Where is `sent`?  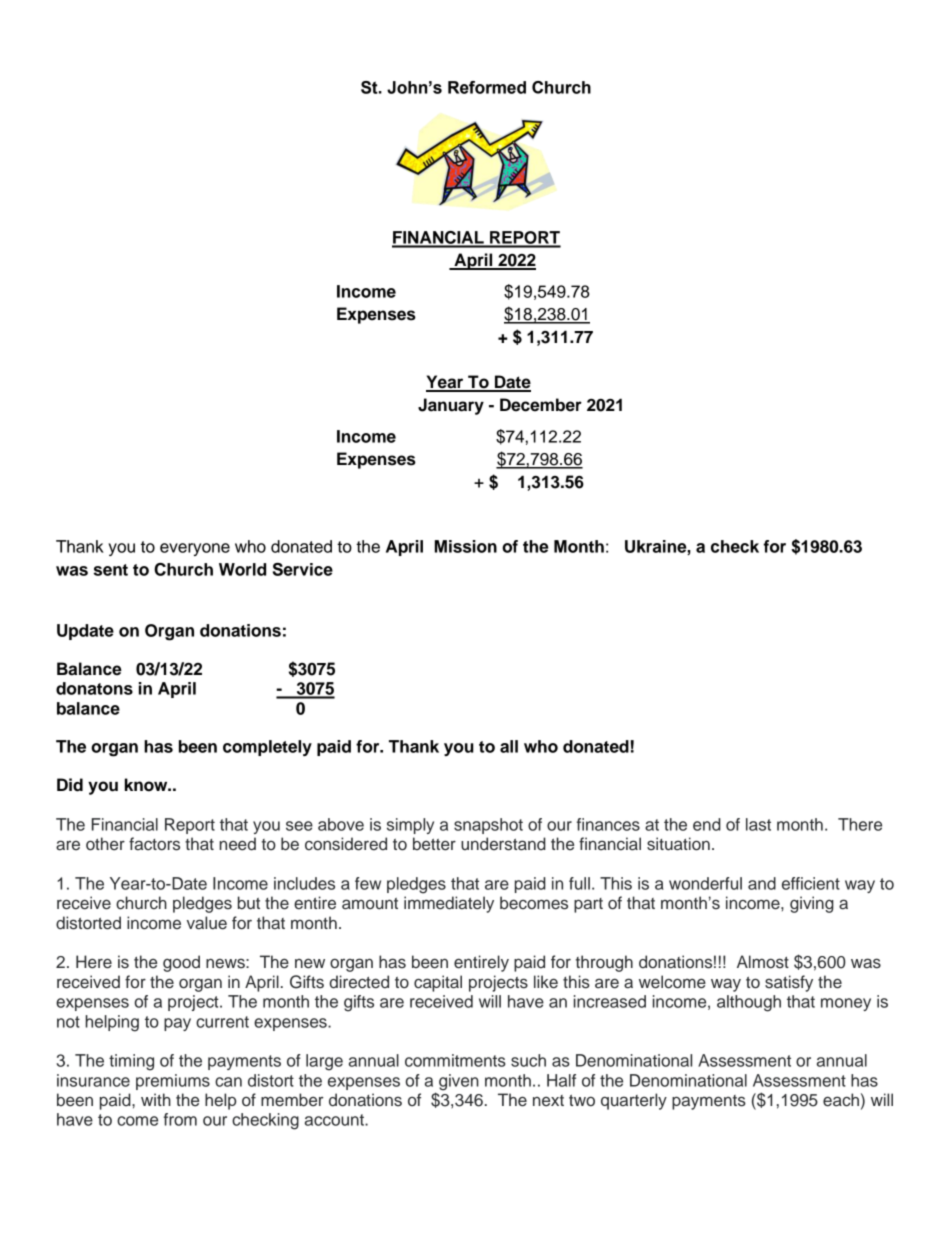
sent is located at coordinates (110, 570).
